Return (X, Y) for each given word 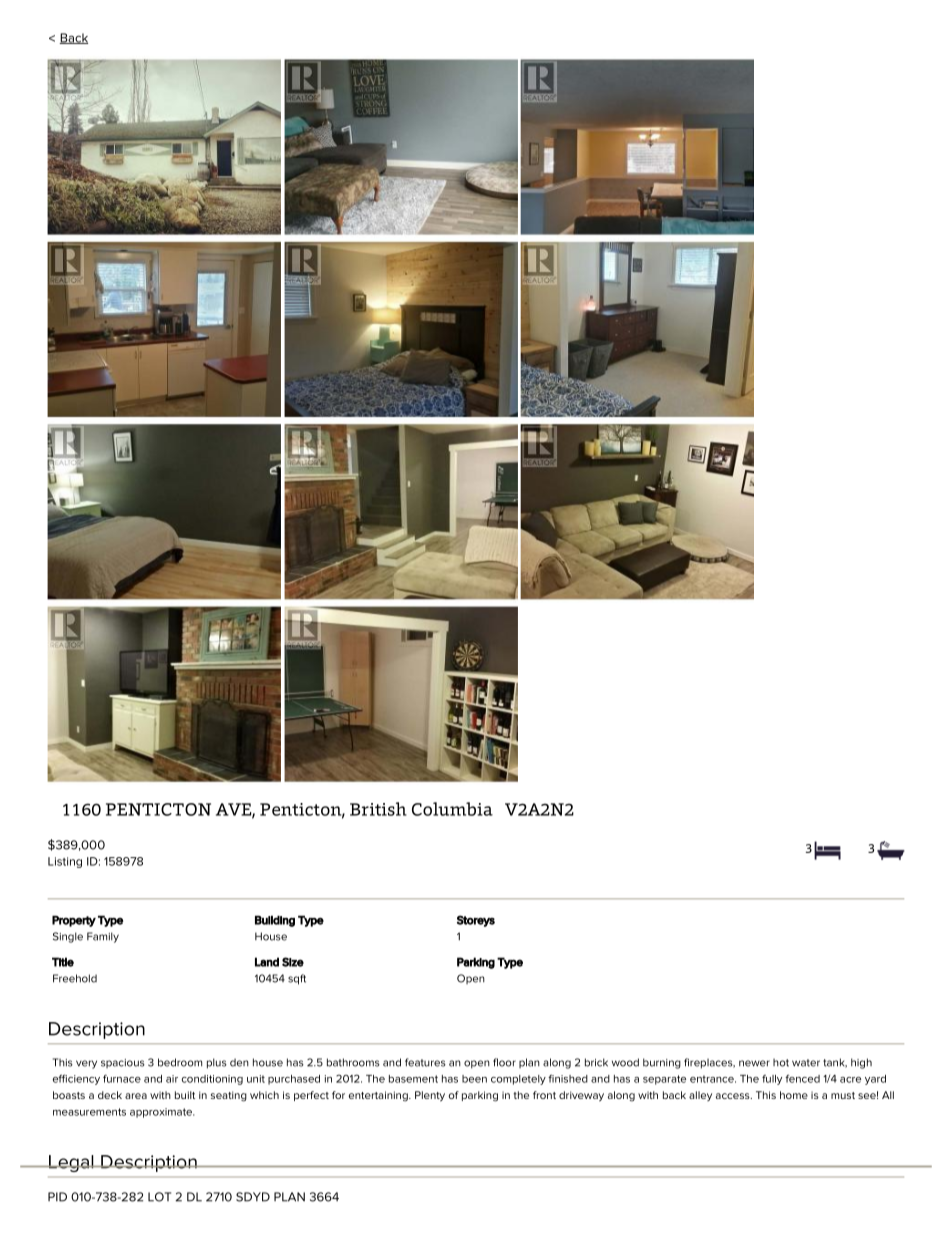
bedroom (180, 1062)
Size (293, 962)
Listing (65, 862)
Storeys (476, 921)
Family (103, 937)
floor (504, 1062)
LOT (159, 1197)
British (378, 809)
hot (781, 1063)
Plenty (430, 1096)
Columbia (452, 809)
